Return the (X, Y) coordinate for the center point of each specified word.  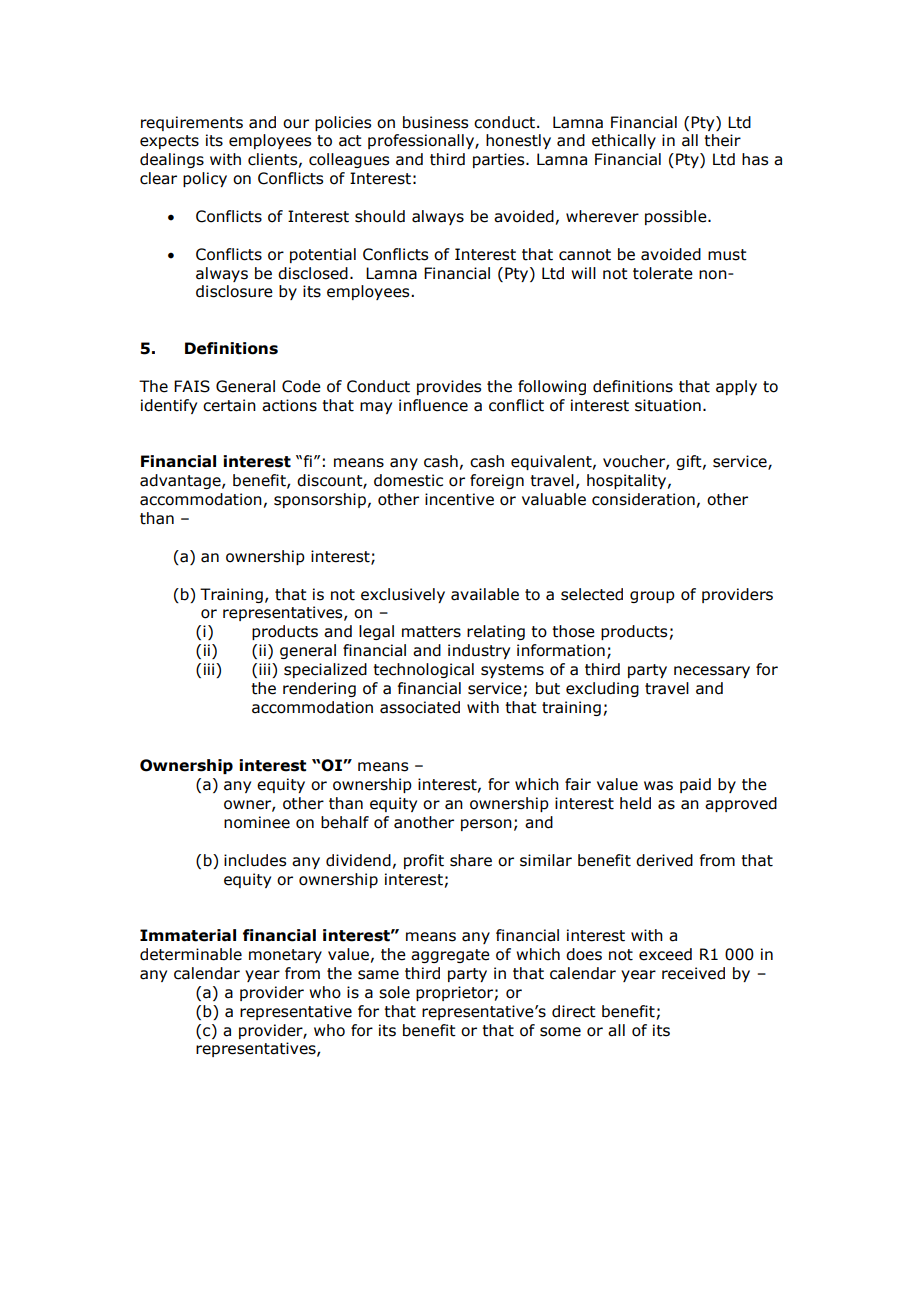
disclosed (313, 273)
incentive (459, 499)
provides (449, 387)
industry (479, 651)
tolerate (663, 273)
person (486, 825)
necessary (712, 672)
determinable (191, 954)
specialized (325, 670)
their (722, 140)
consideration (643, 499)
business (435, 122)
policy (205, 179)
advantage (181, 481)
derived (664, 860)
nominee (257, 822)
